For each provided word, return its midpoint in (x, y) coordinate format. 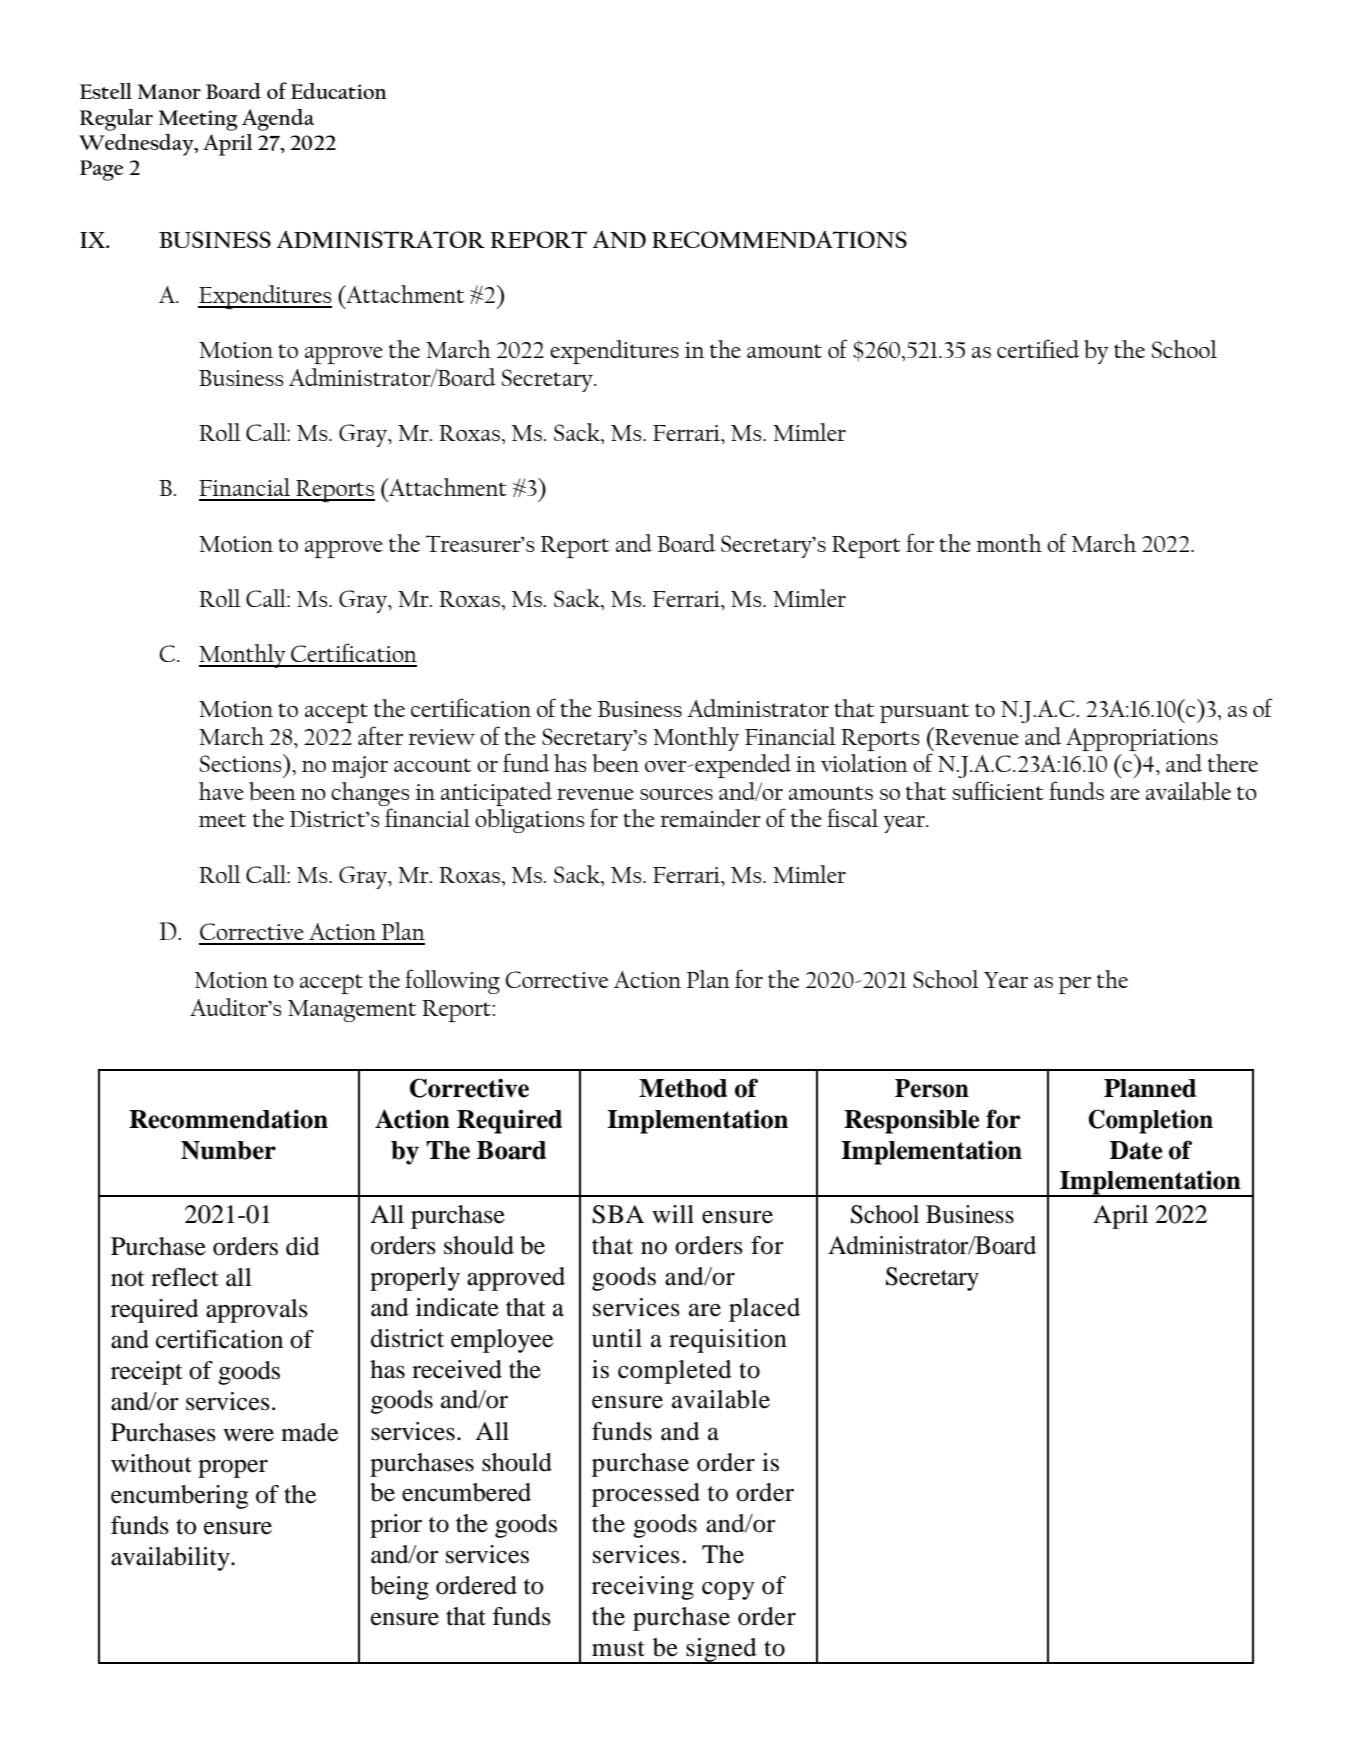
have (221, 791)
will (673, 1214)
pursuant (924, 713)
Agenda (278, 120)
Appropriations (1142, 739)
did (303, 1246)
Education (339, 91)
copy (728, 1591)
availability (171, 1559)
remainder (710, 818)
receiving (643, 1588)
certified (1038, 348)
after (380, 735)
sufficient (998, 790)
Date (1136, 1150)
